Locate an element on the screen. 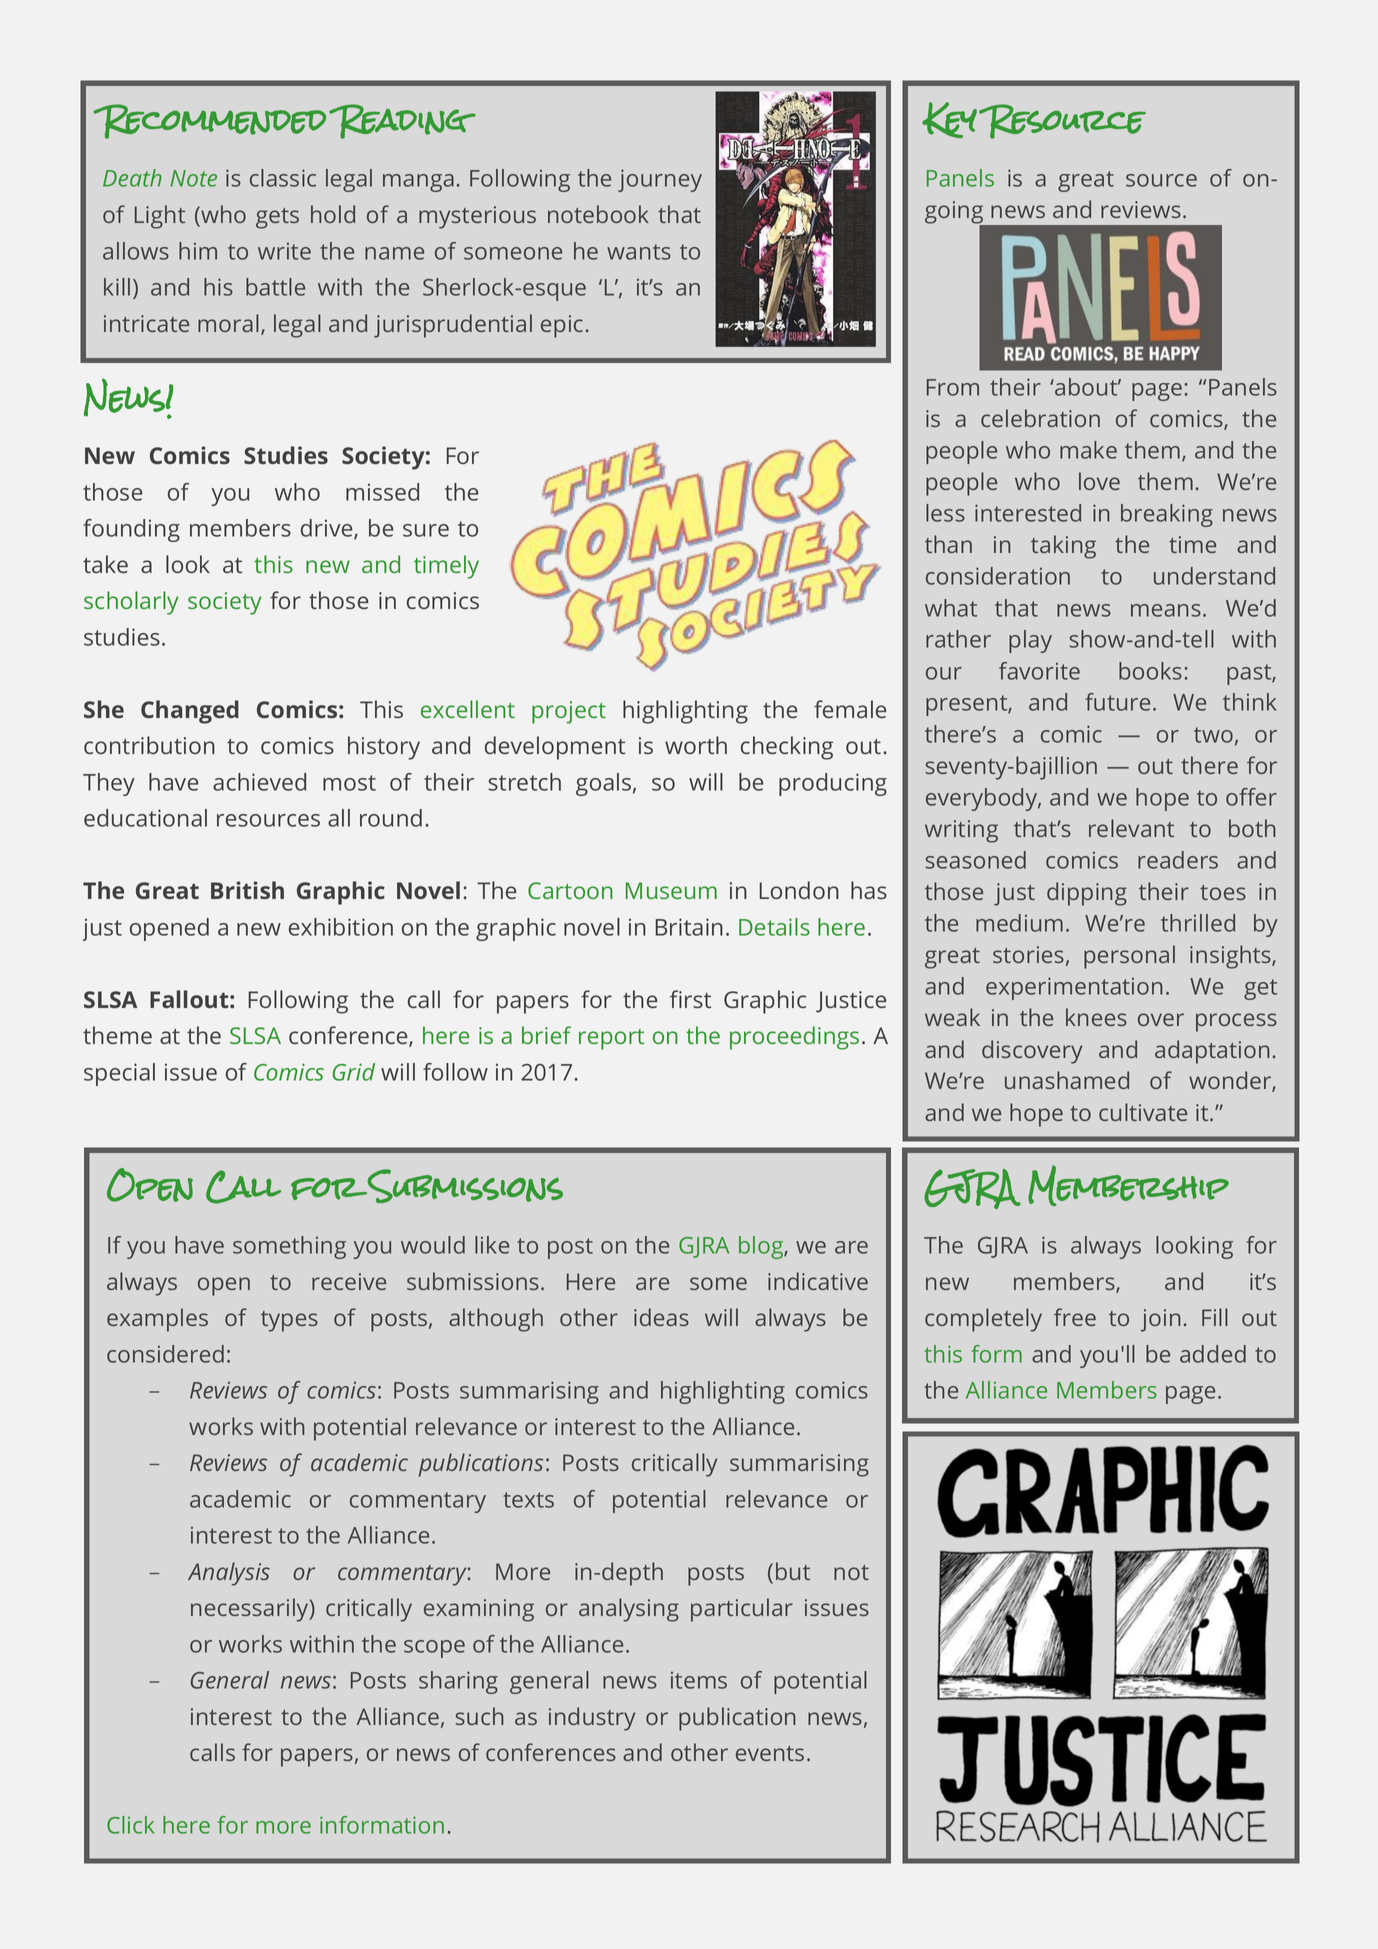 This screenshot has width=1378, height=1949. events is located at coordinates (770, 1753).
